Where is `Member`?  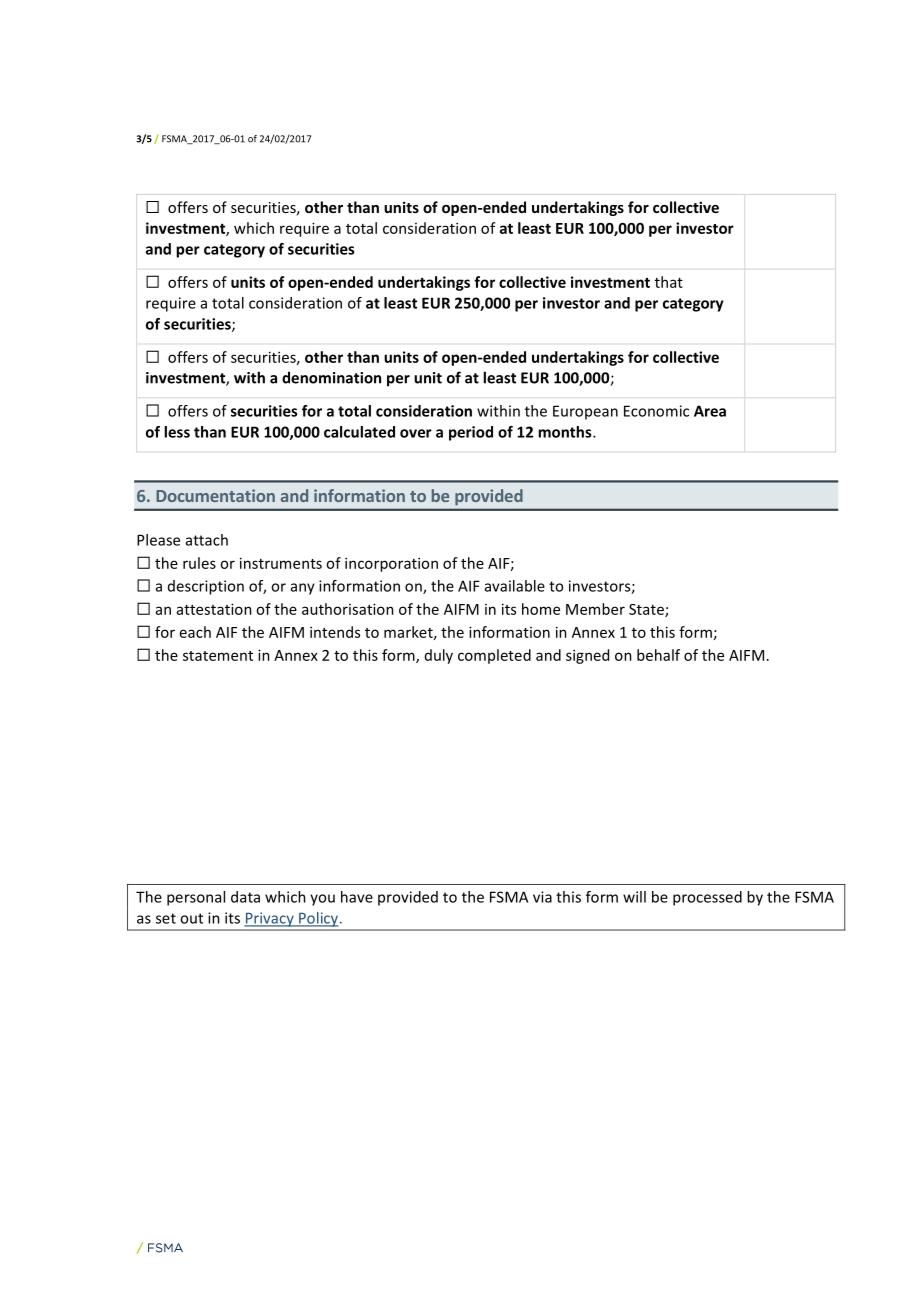 Member is located at coordinates (595, 609).
